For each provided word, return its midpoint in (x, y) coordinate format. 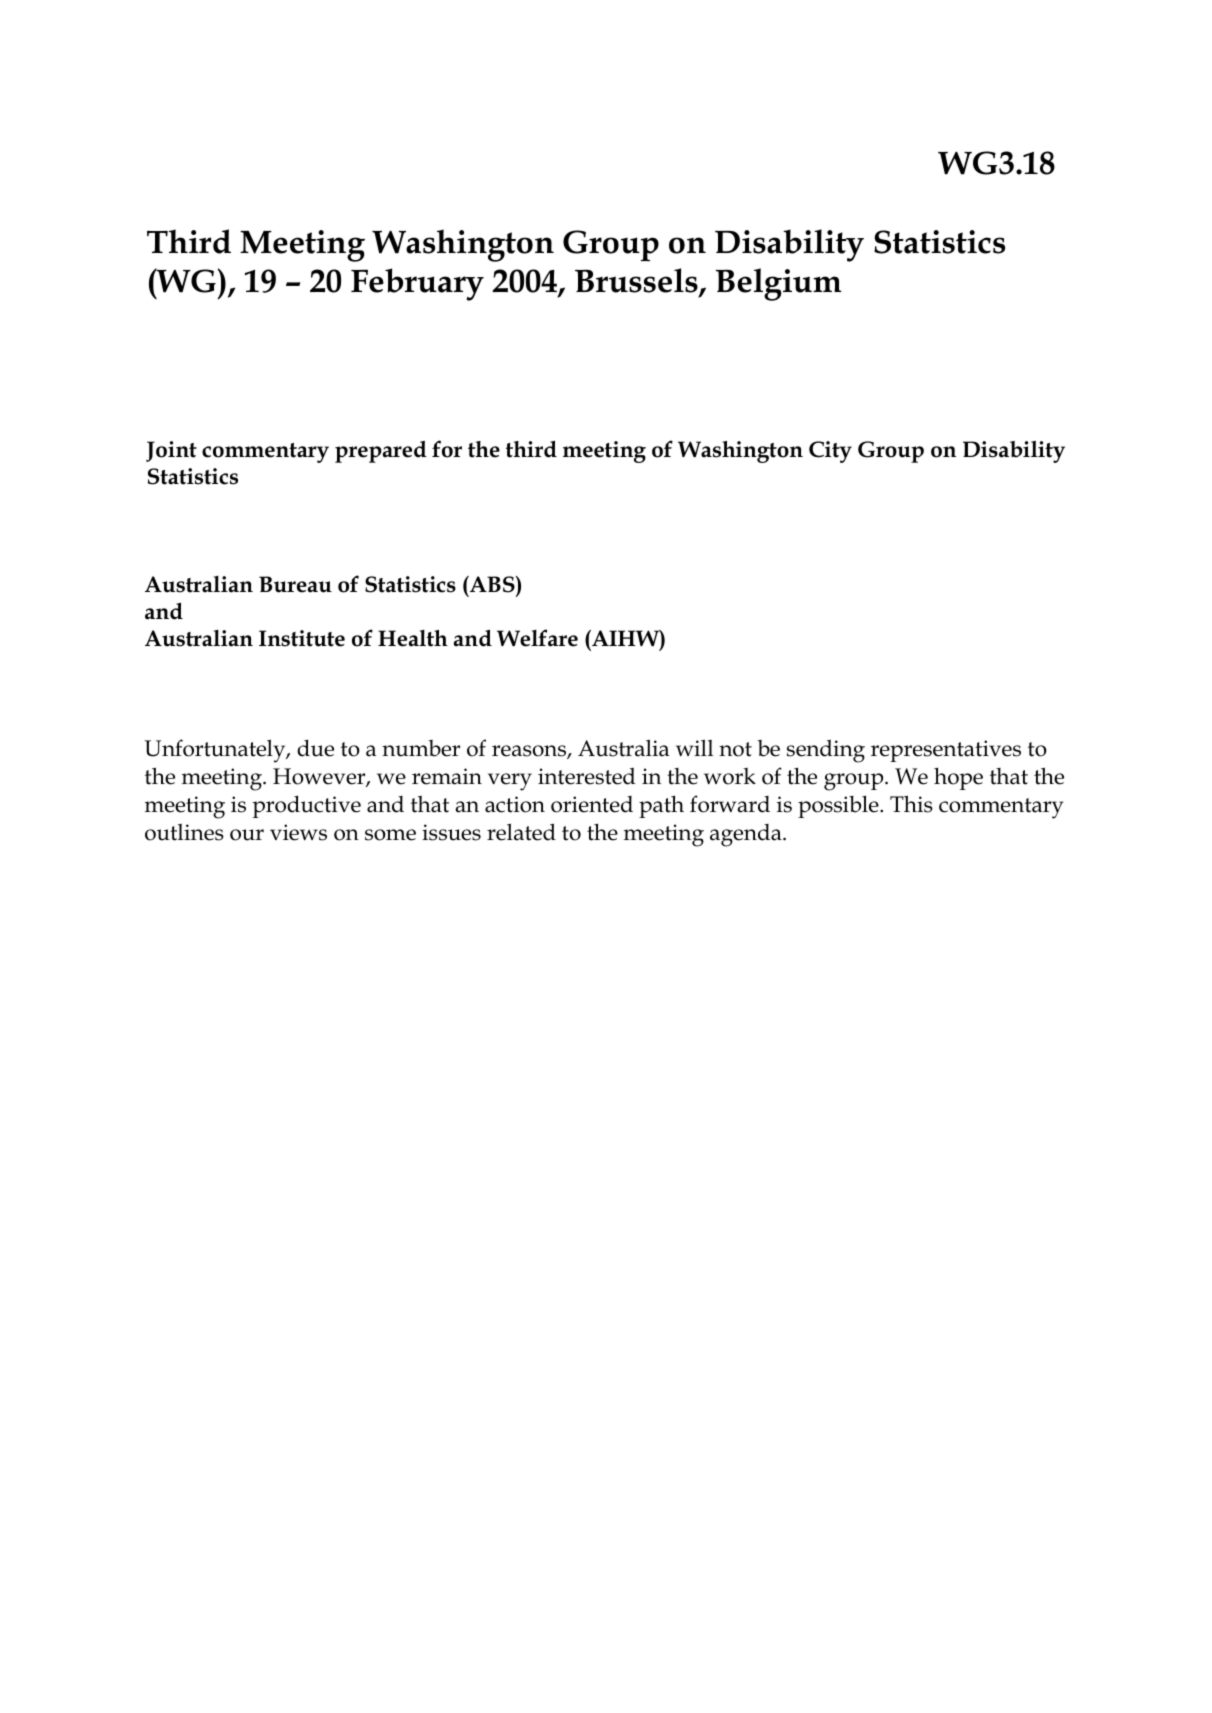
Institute (302, 638)
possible (839, 806)
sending (826, 751)
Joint (171, 451)
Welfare (537, 638)
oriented (592, 804)
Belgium (779, 284)
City (830, 452)
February (417, 284)
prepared (381, 451)
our (247, 835)
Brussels (637, 282)
